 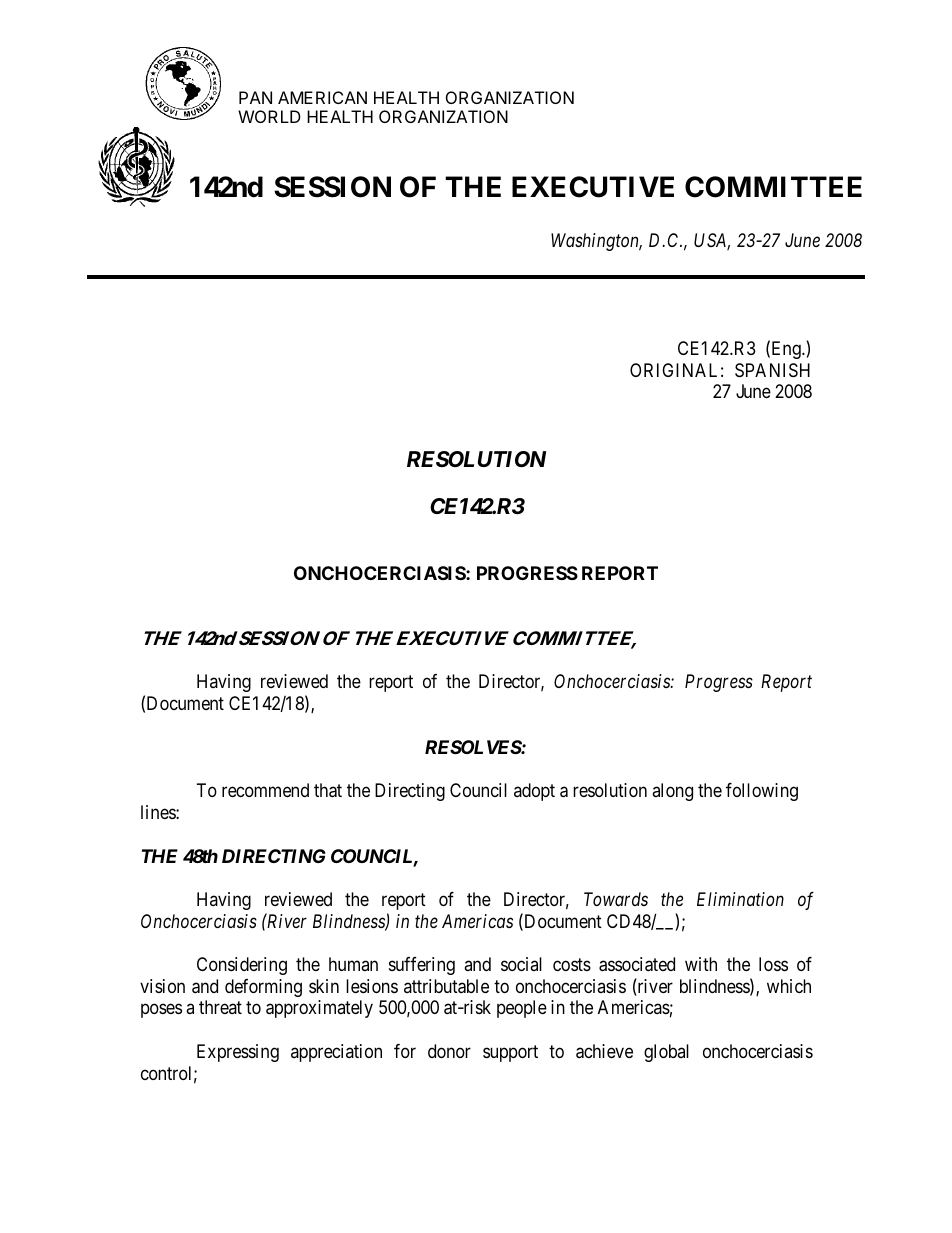 What do you see at coordinates (616, 899) in the screenshot?
I see `Towards` at bounding box center [616, 899].
